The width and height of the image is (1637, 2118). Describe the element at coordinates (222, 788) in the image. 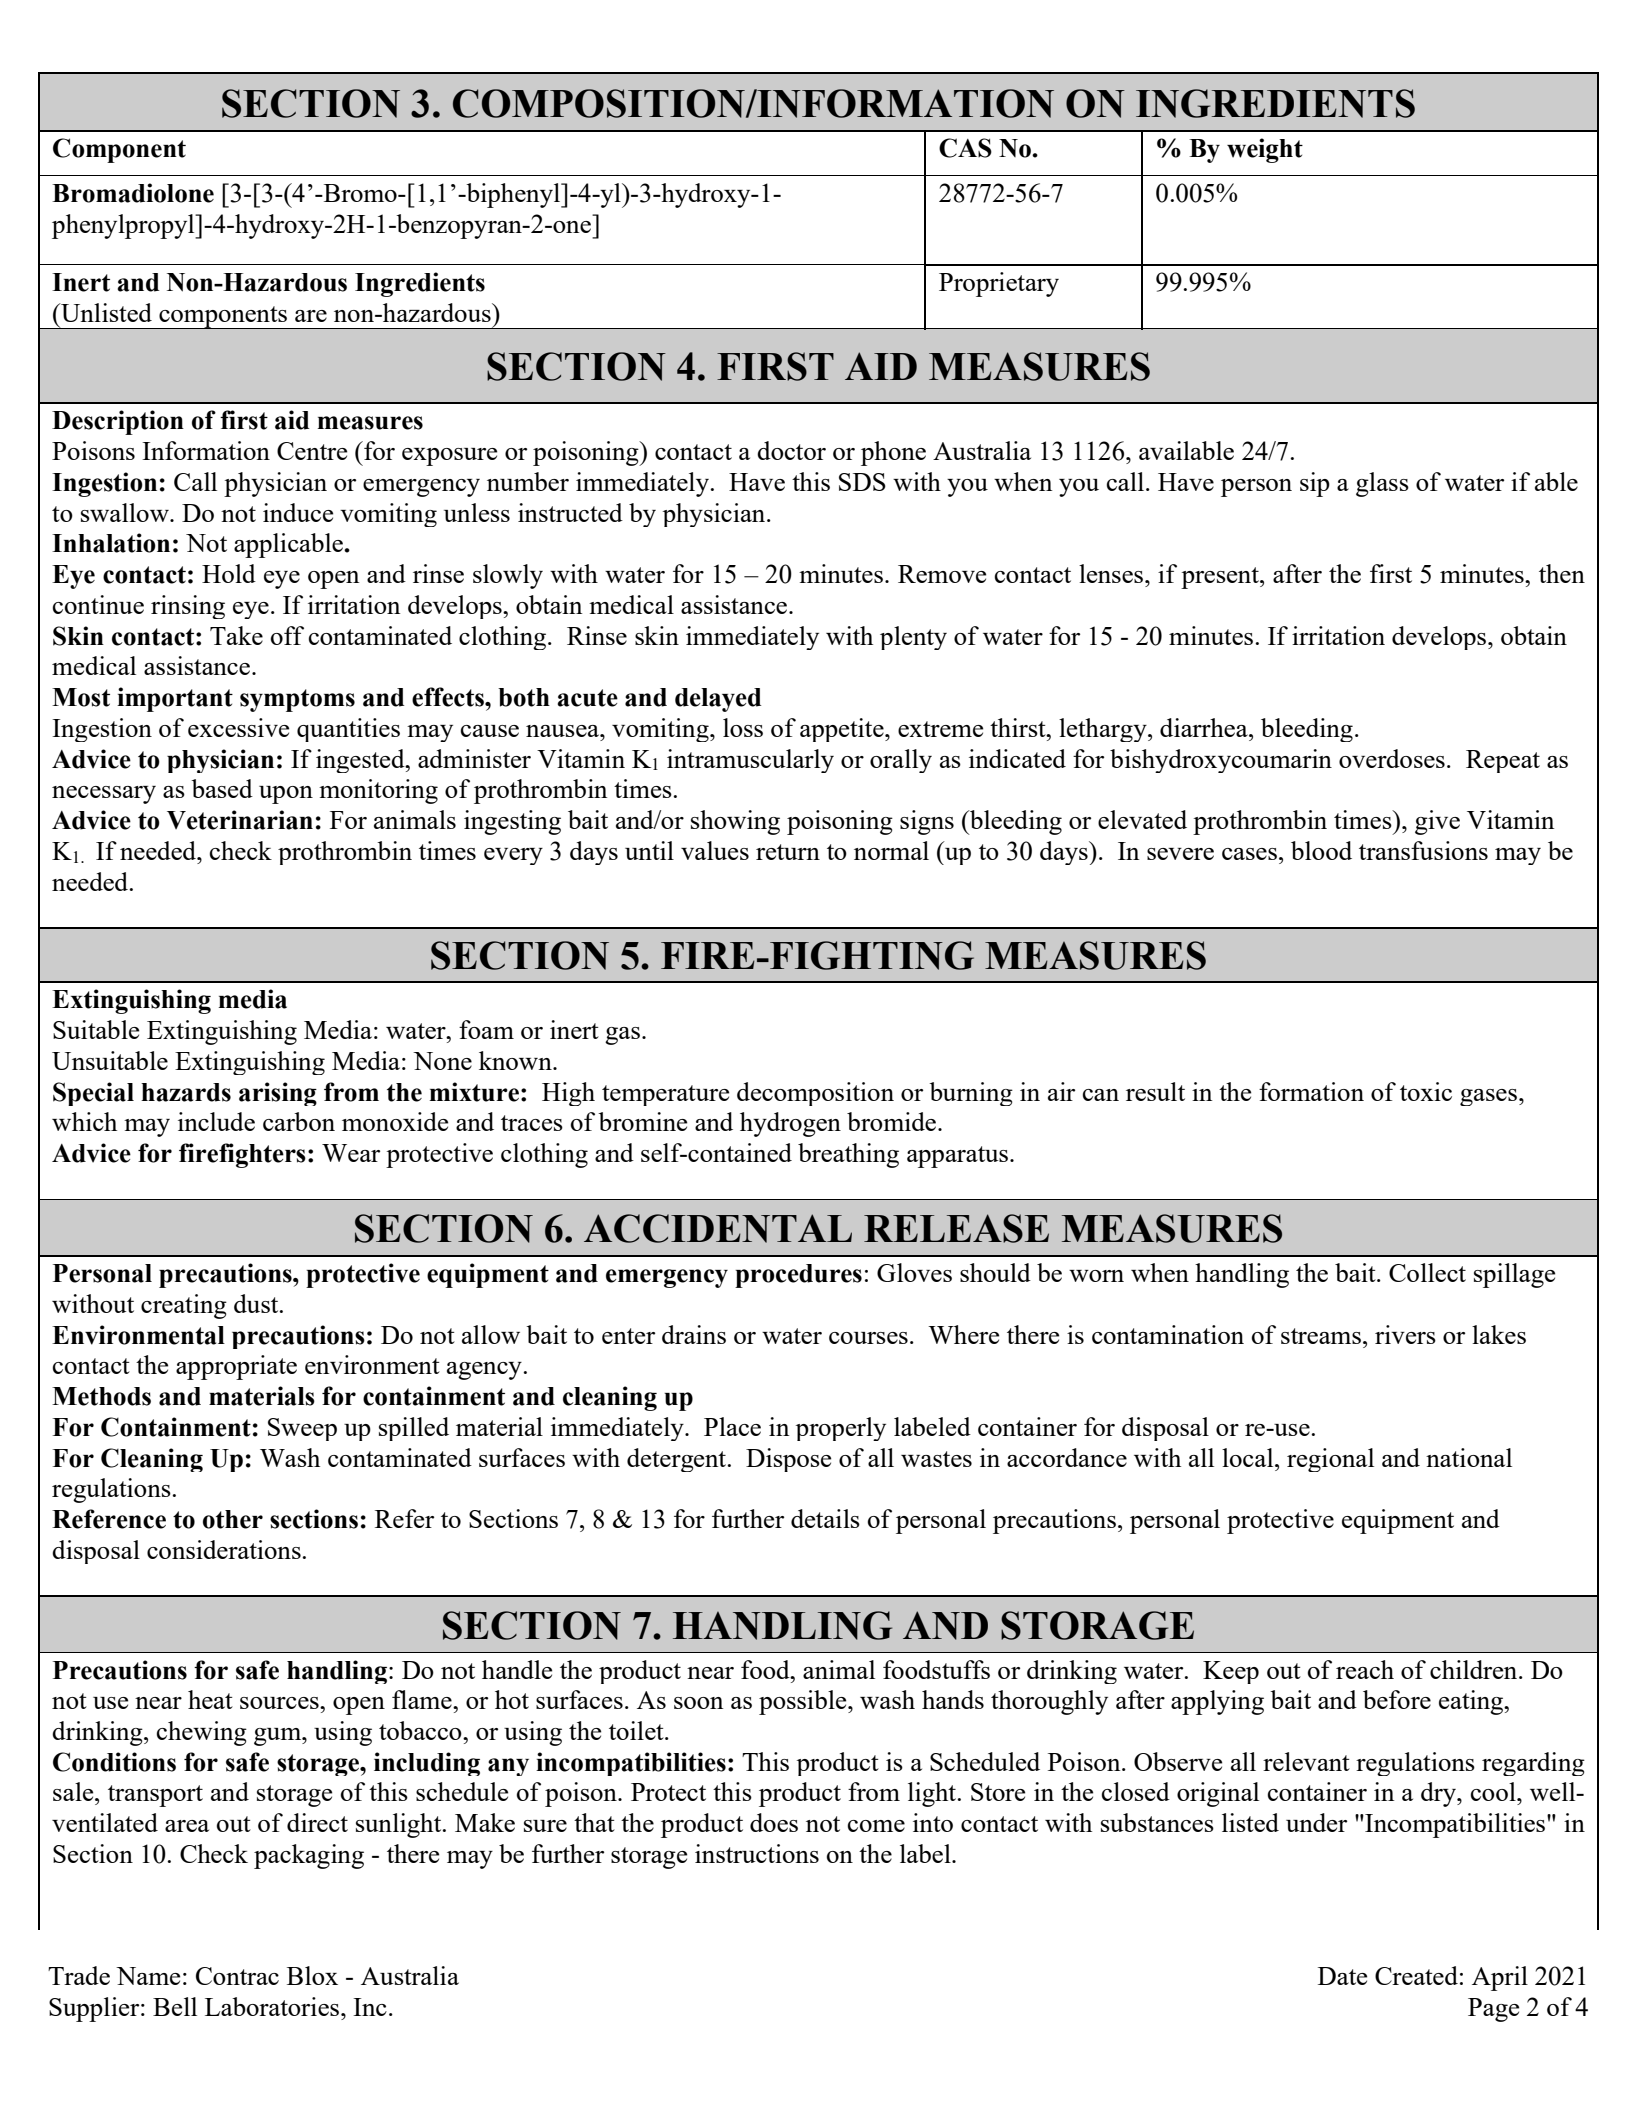

I see `based` at that location.
